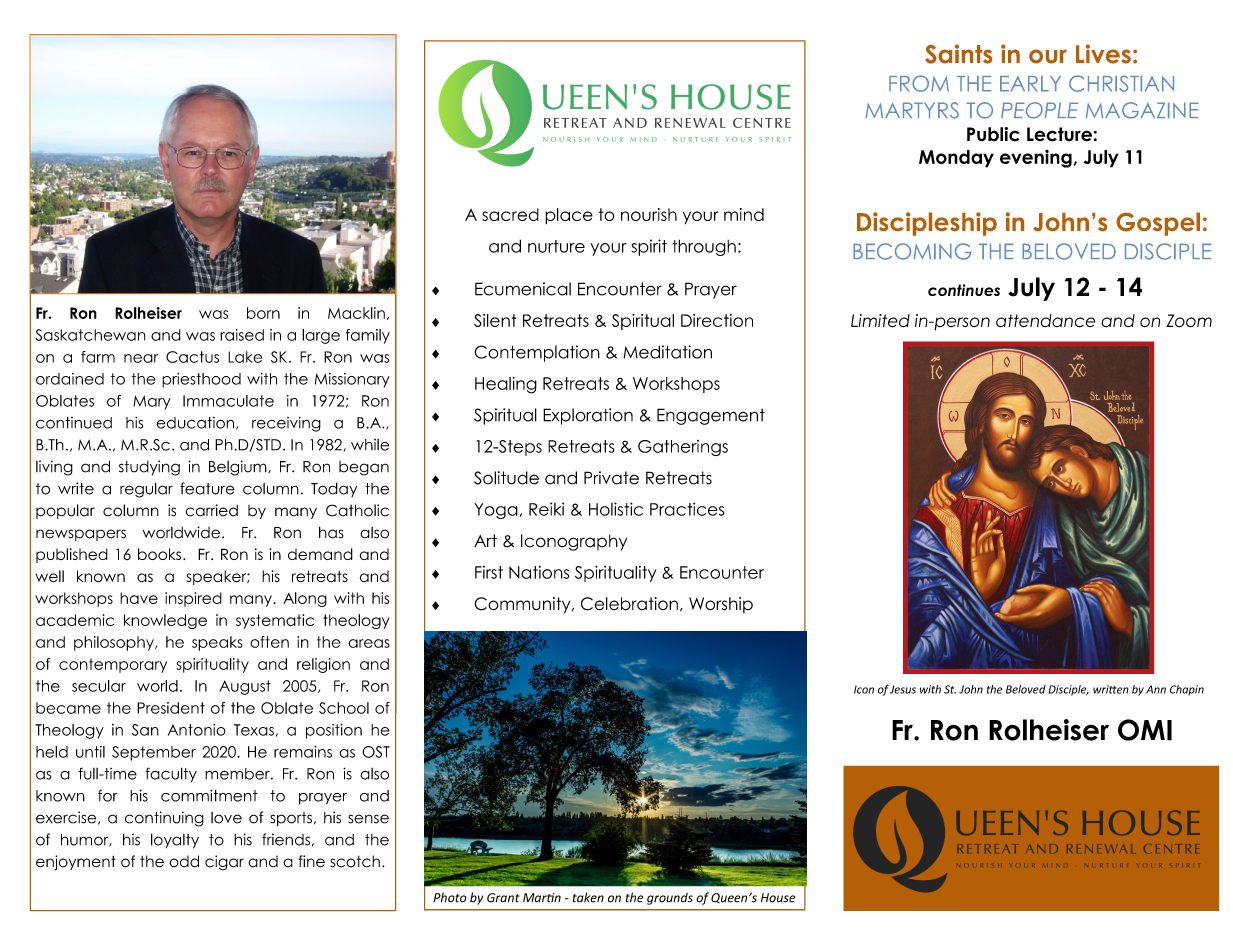 The width and height of the screenshot is (1233, 952). Describe the element at coordinates (263, 313) in the screenshot. I see `born` at that location.
